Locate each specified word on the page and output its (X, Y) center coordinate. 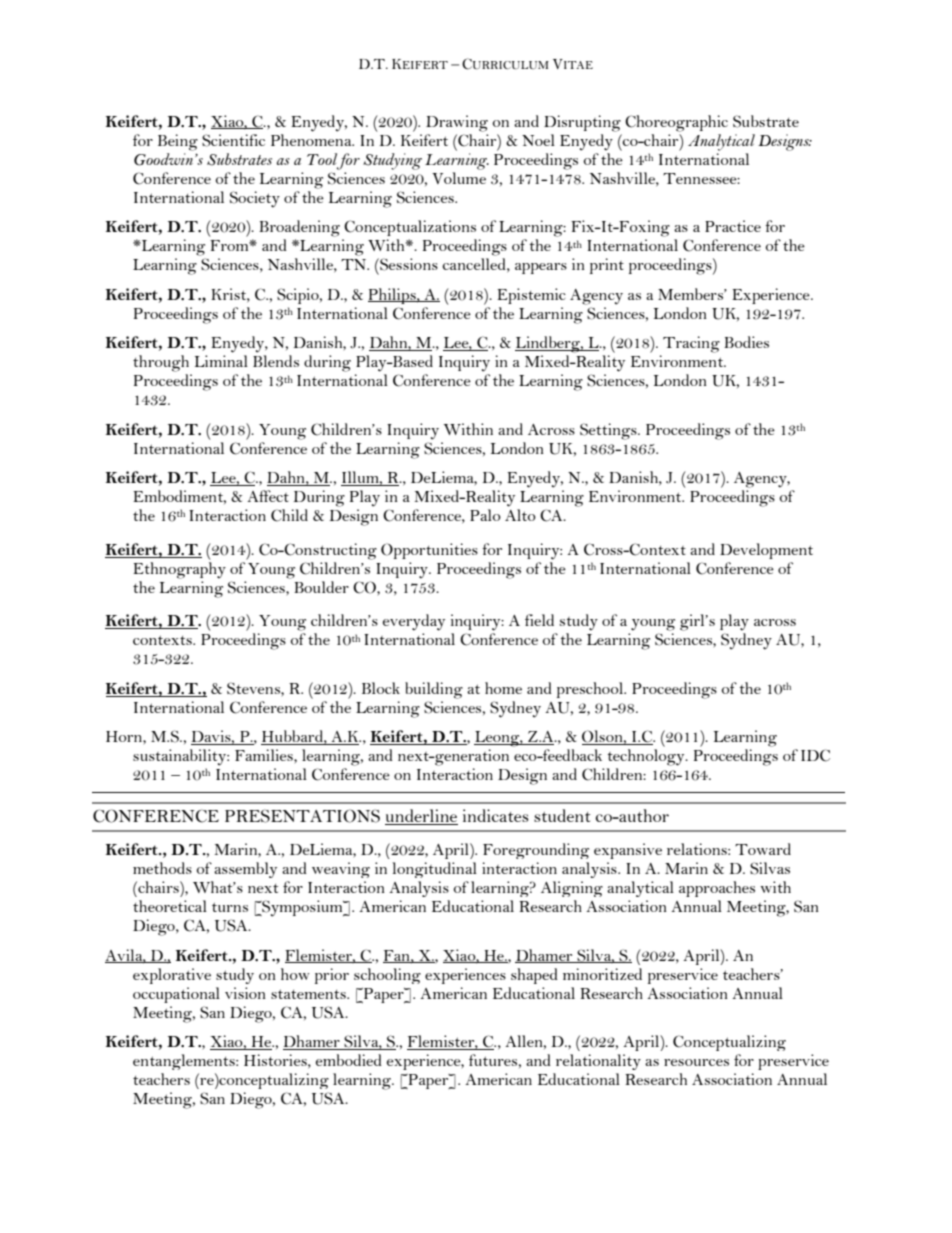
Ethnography (179, 570)
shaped (534, 976)
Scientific (233, 140)
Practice (733, 226)
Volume (459, 178)
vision (245, 993)
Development (766, 551)
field (539, 620)
